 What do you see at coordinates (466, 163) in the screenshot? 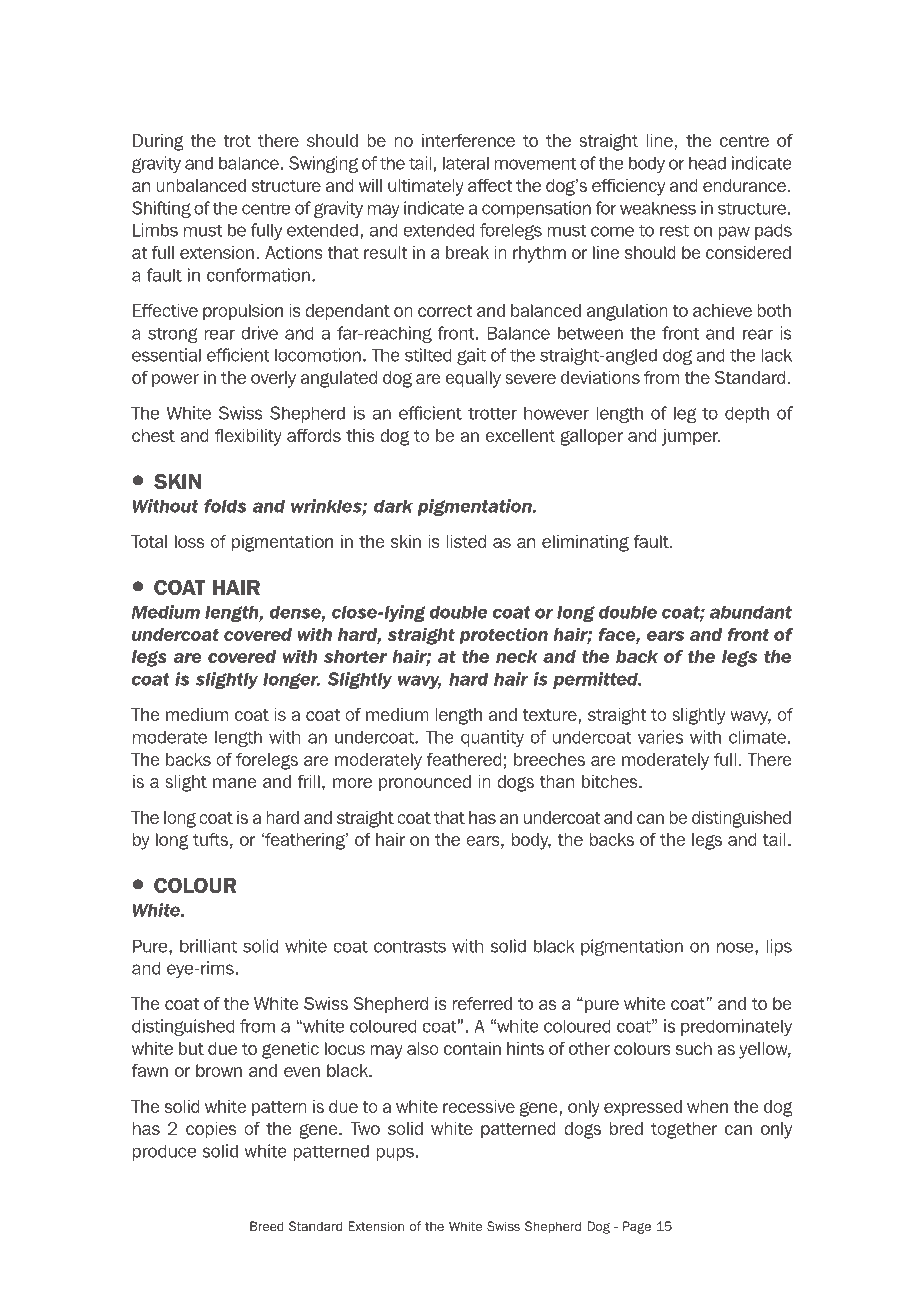
I see `lateral` at bounding box center [466, 163].
